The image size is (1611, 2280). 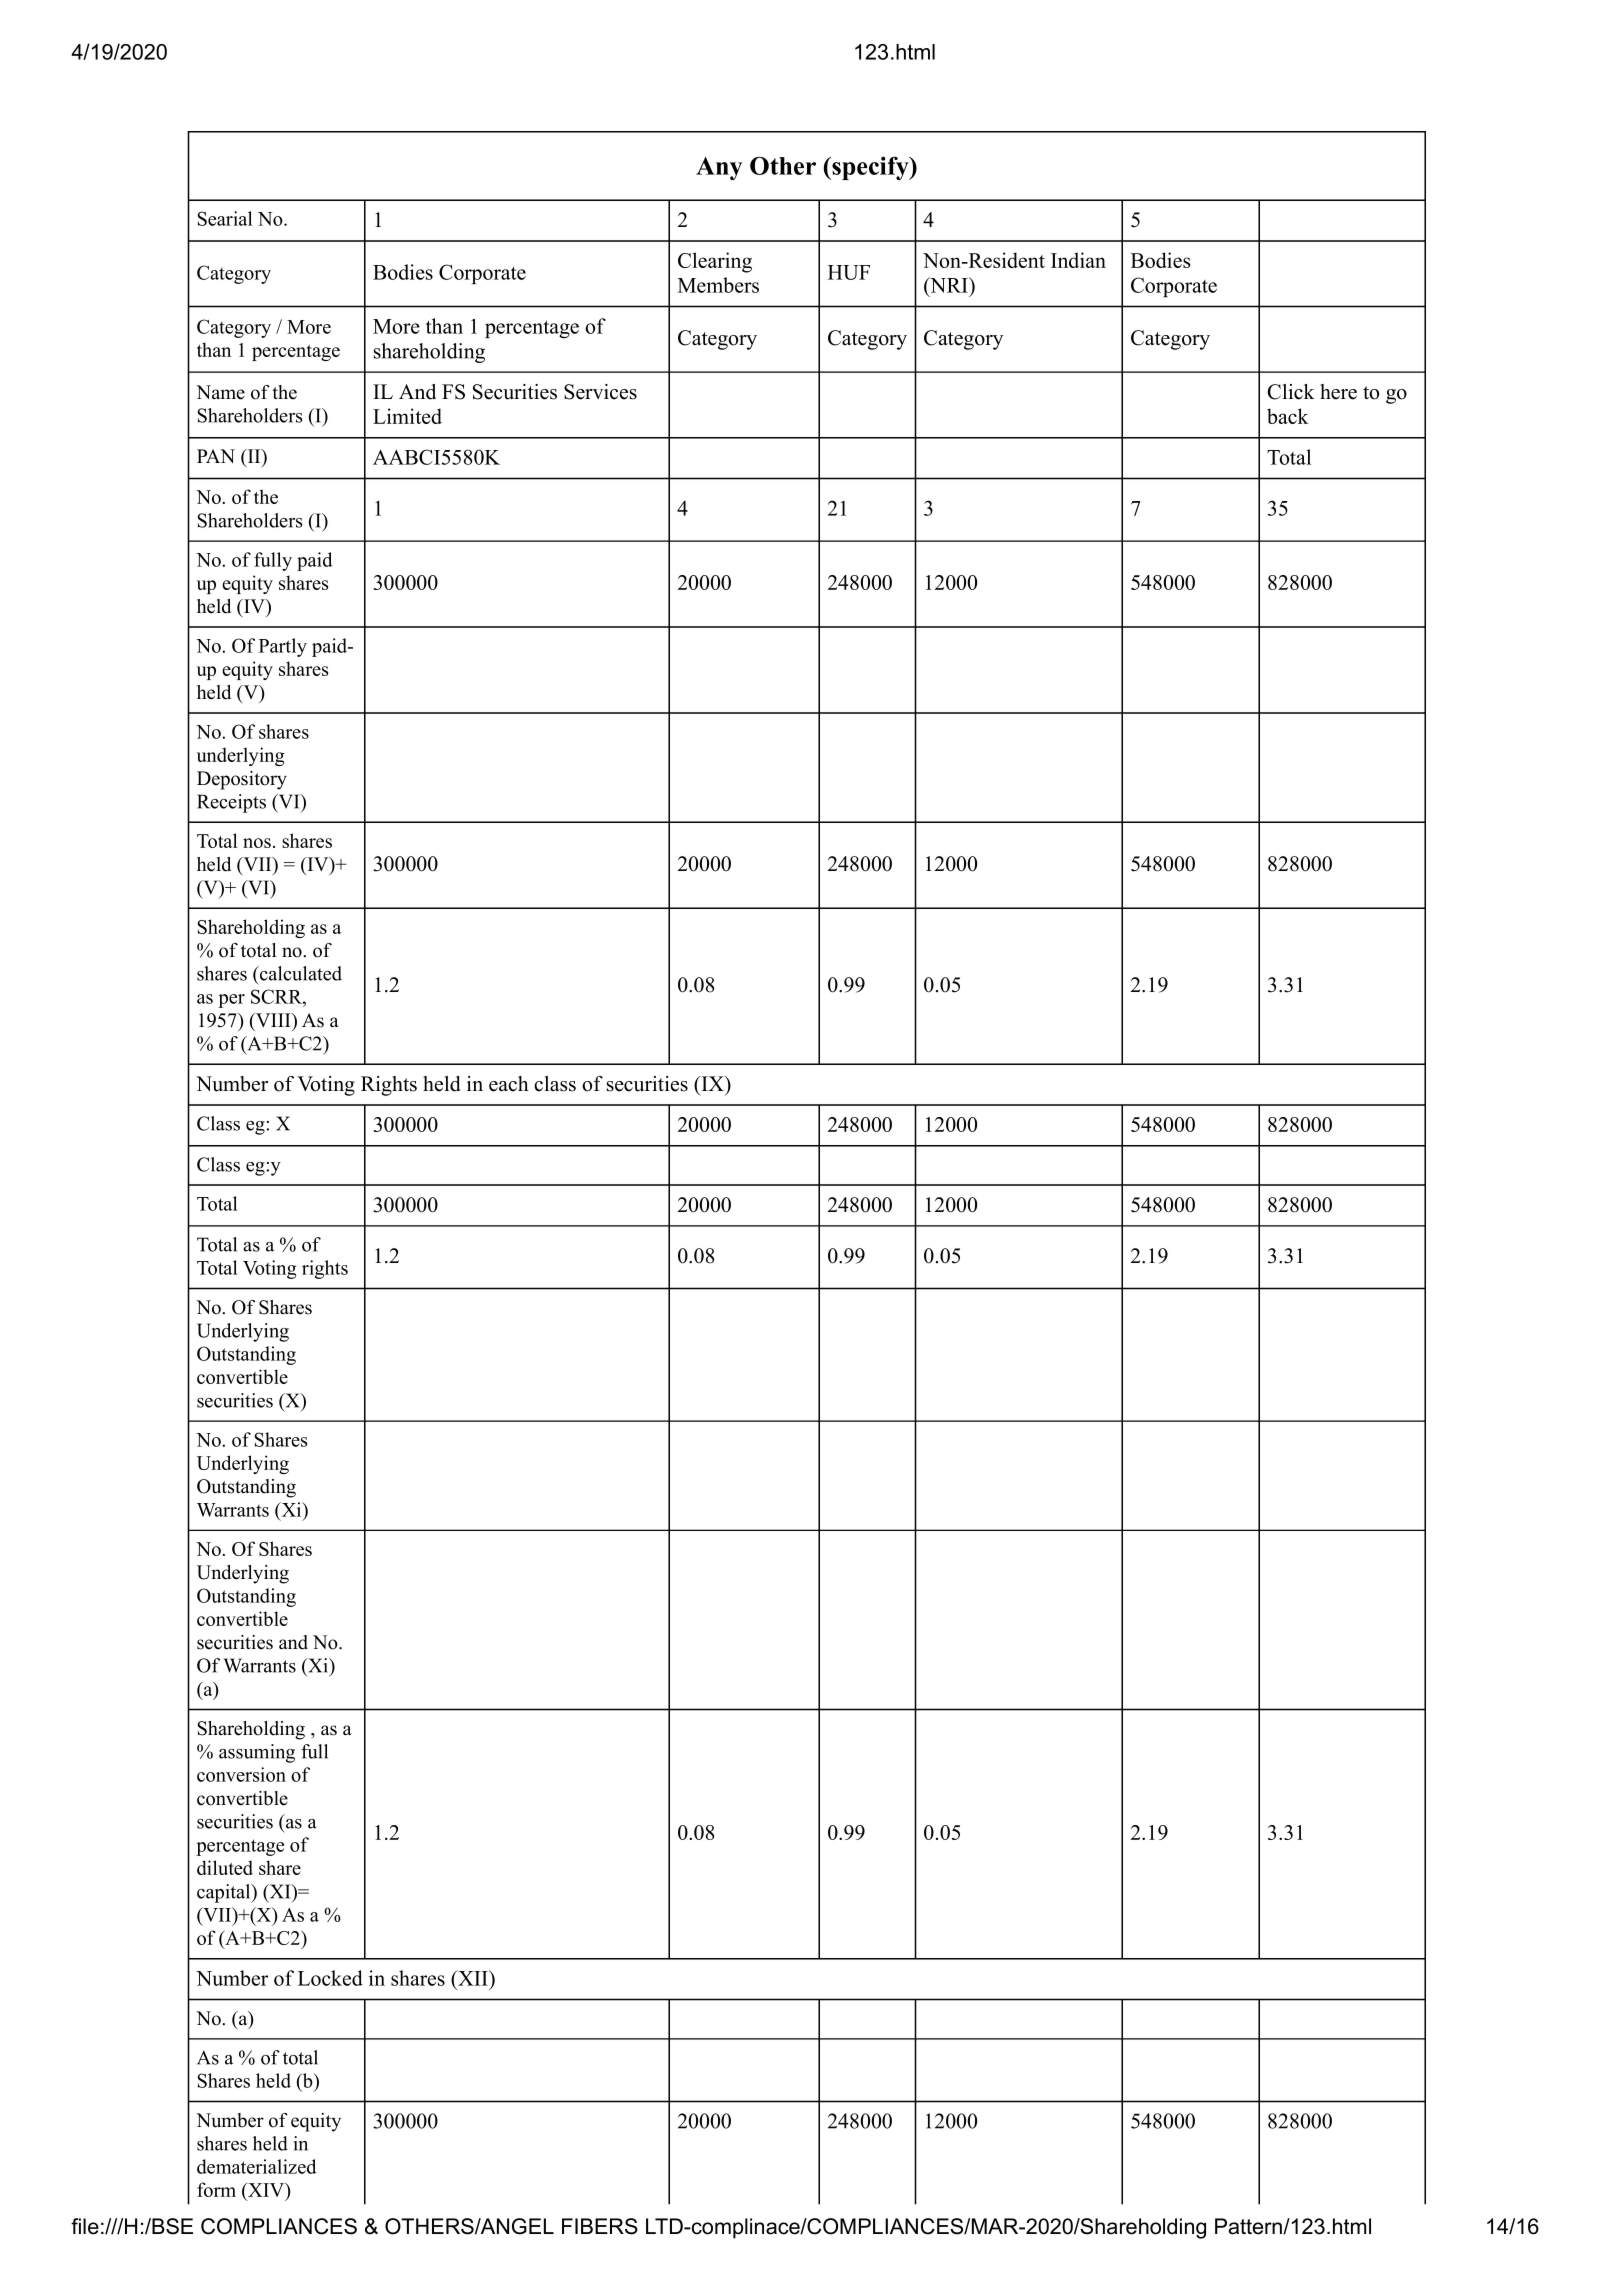 I want to click on each, so click(x=509, y=1084).
